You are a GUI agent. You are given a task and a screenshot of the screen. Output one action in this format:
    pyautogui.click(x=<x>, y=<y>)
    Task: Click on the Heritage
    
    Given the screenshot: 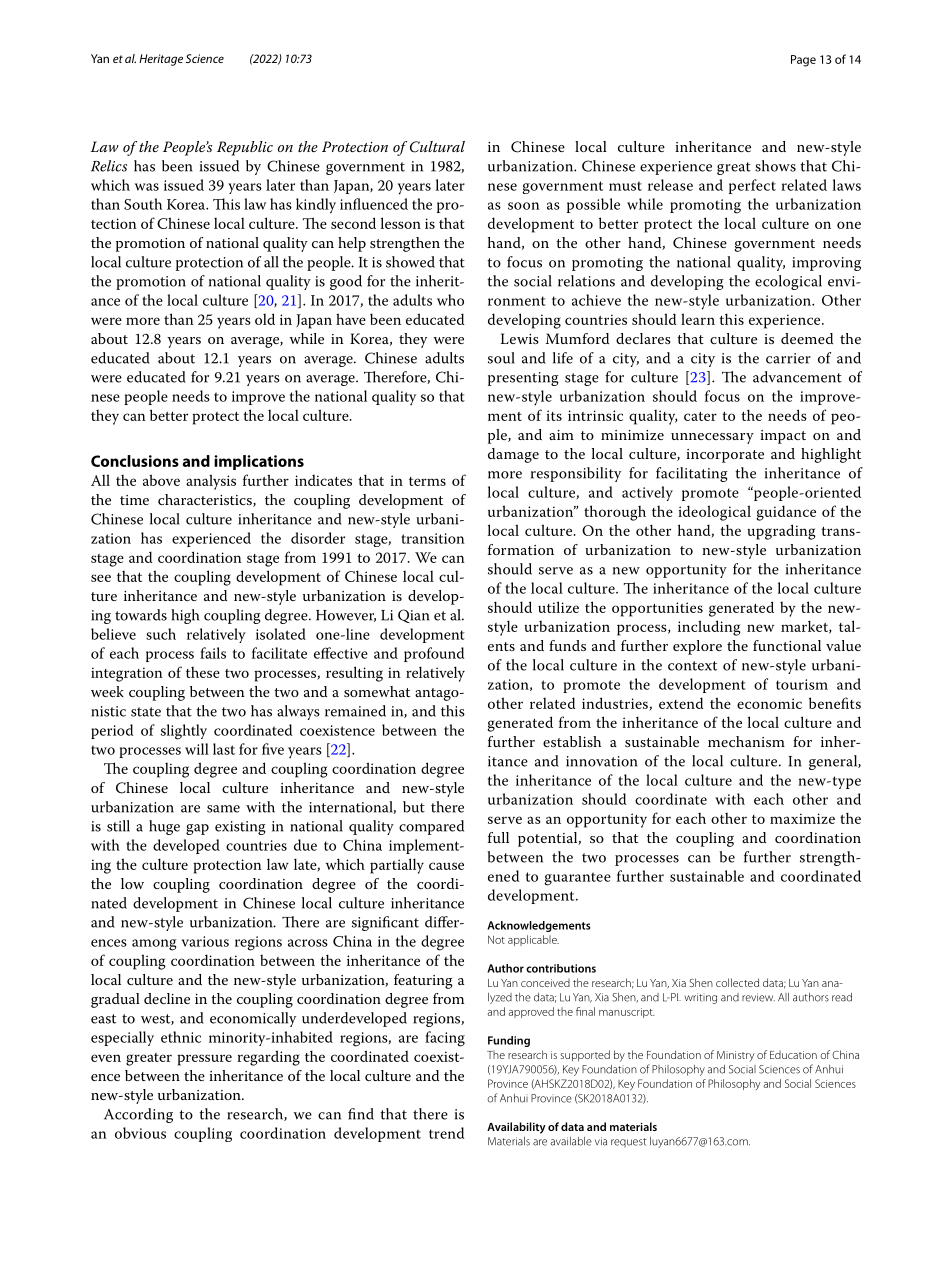 What is the action you would take?
    pyautogui.click(x=161, y=60)
